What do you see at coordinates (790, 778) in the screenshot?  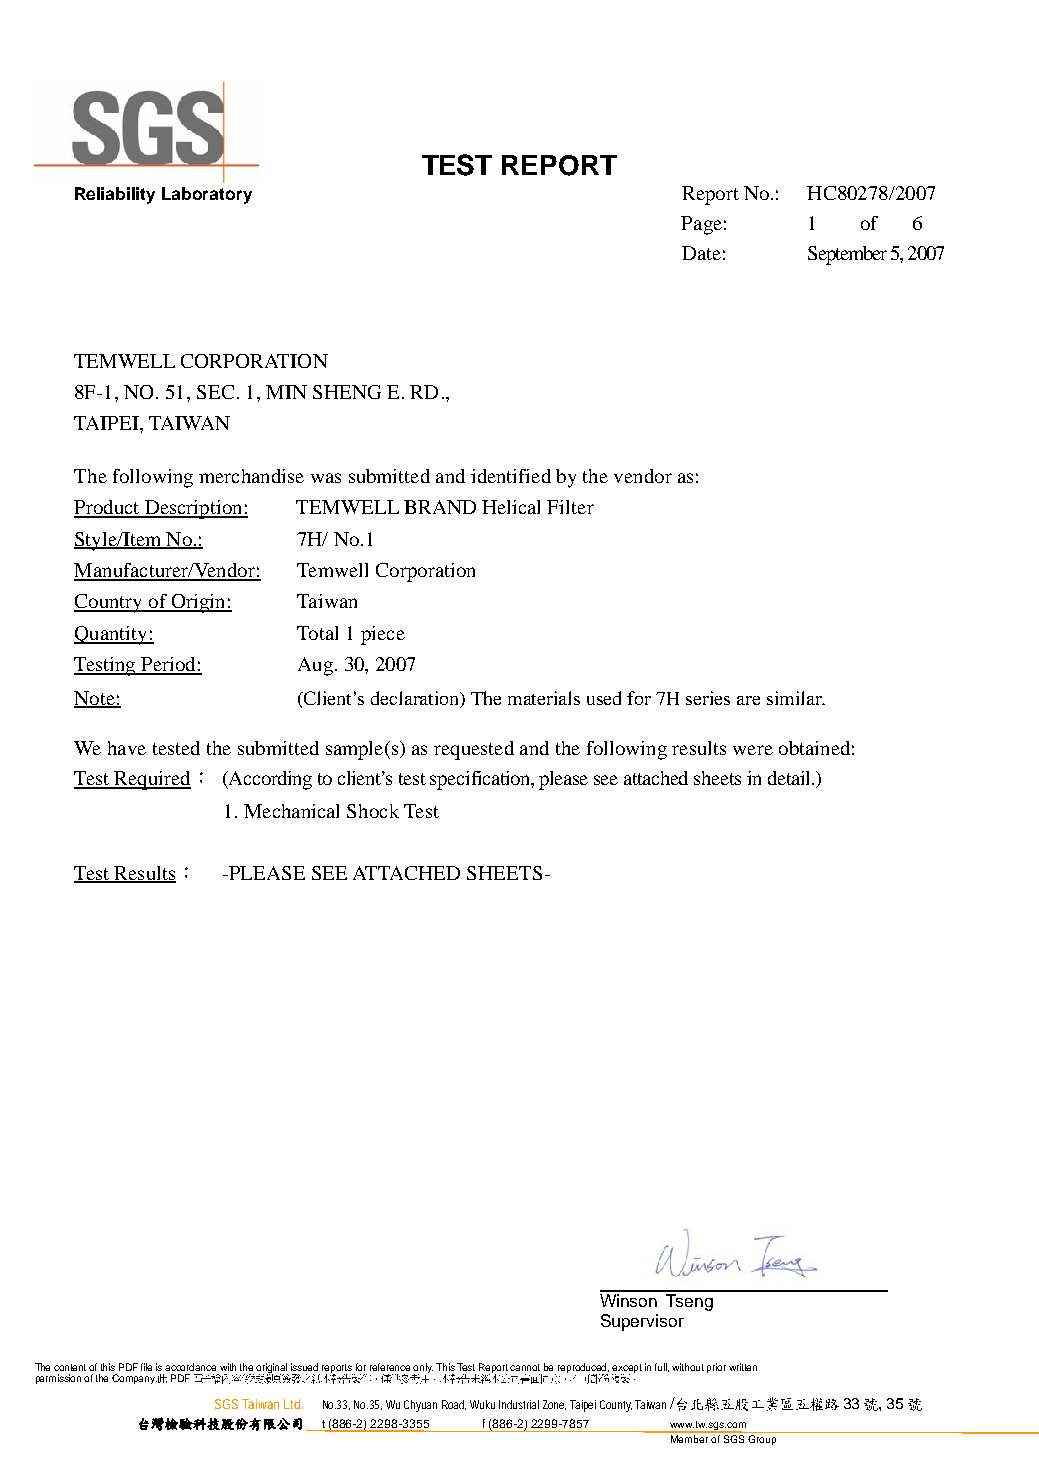 I see `detail` at bounding box center [790, 778].
